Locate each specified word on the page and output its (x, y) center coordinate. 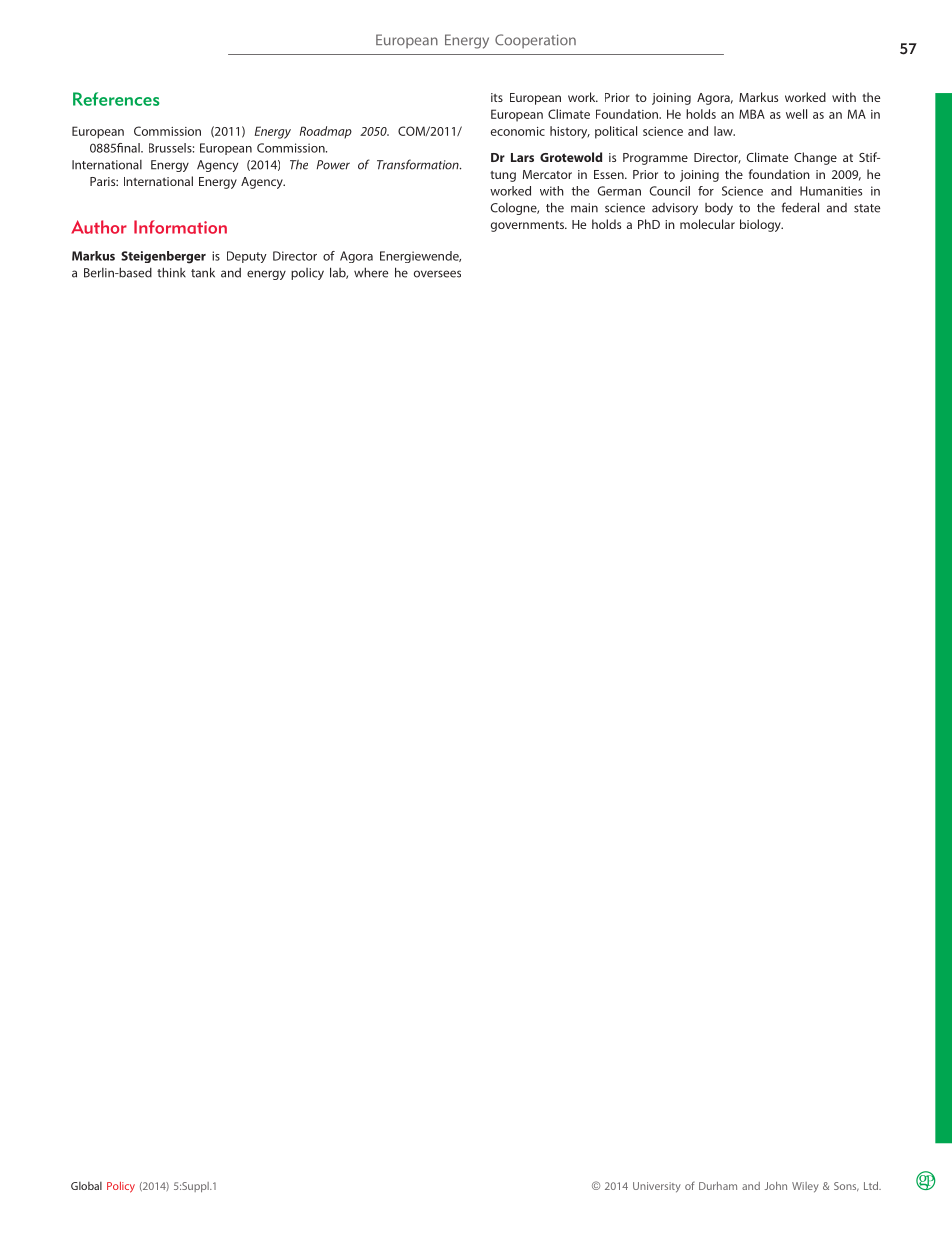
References (116, 99)
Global (86, 1186)
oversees (437, 274)
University (657, 1187)
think (171, 272)
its (497, 97)
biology (761, 225)
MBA (752, 114)
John (776, 1186)
